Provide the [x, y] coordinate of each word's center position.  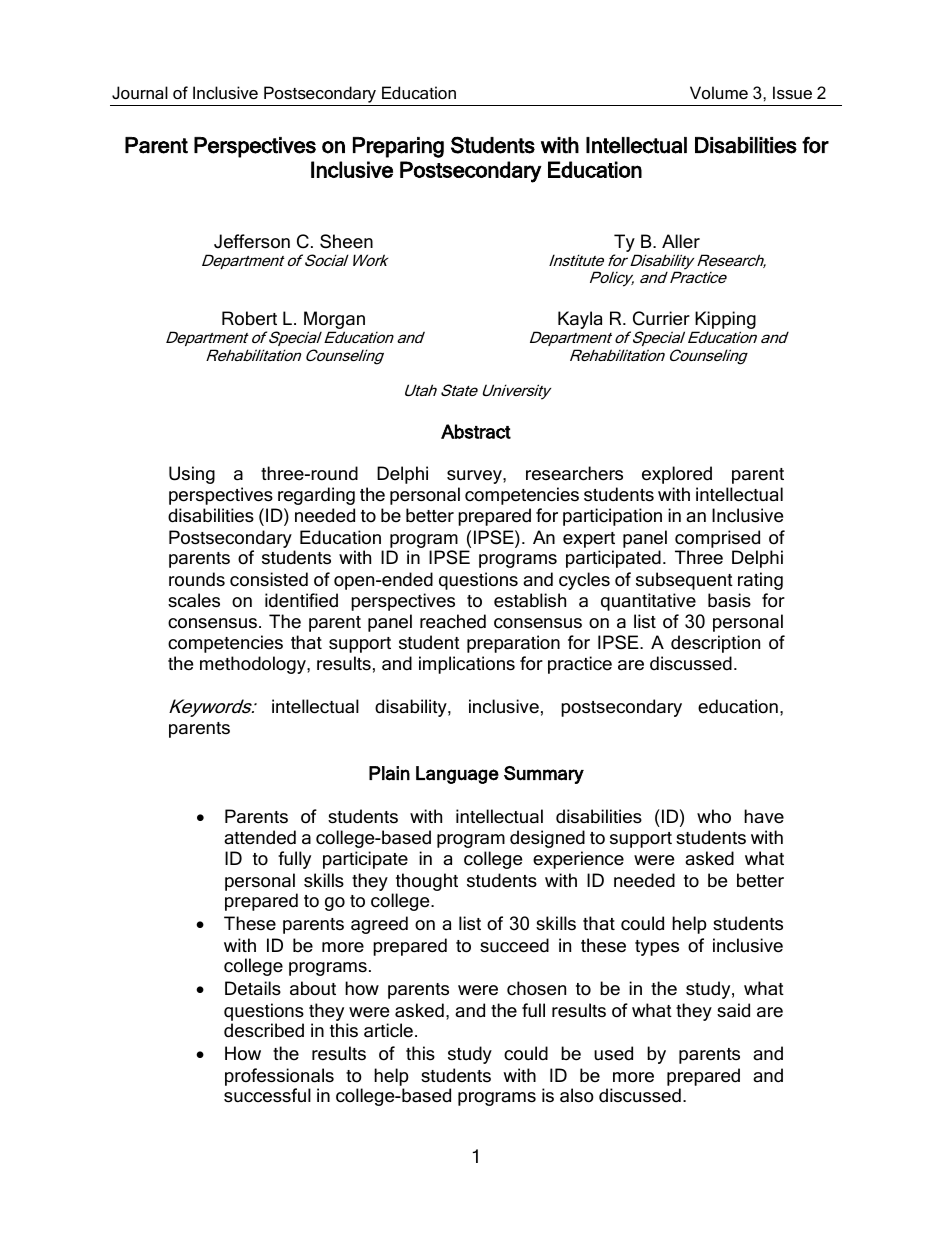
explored [677, 475]
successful [267, 1095]
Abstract [476, 431]
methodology [254, 665]
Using [192, 475]
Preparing [398, 147]
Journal [140, 92]
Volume [719, 92]
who [714, 816]
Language [457, 775]
